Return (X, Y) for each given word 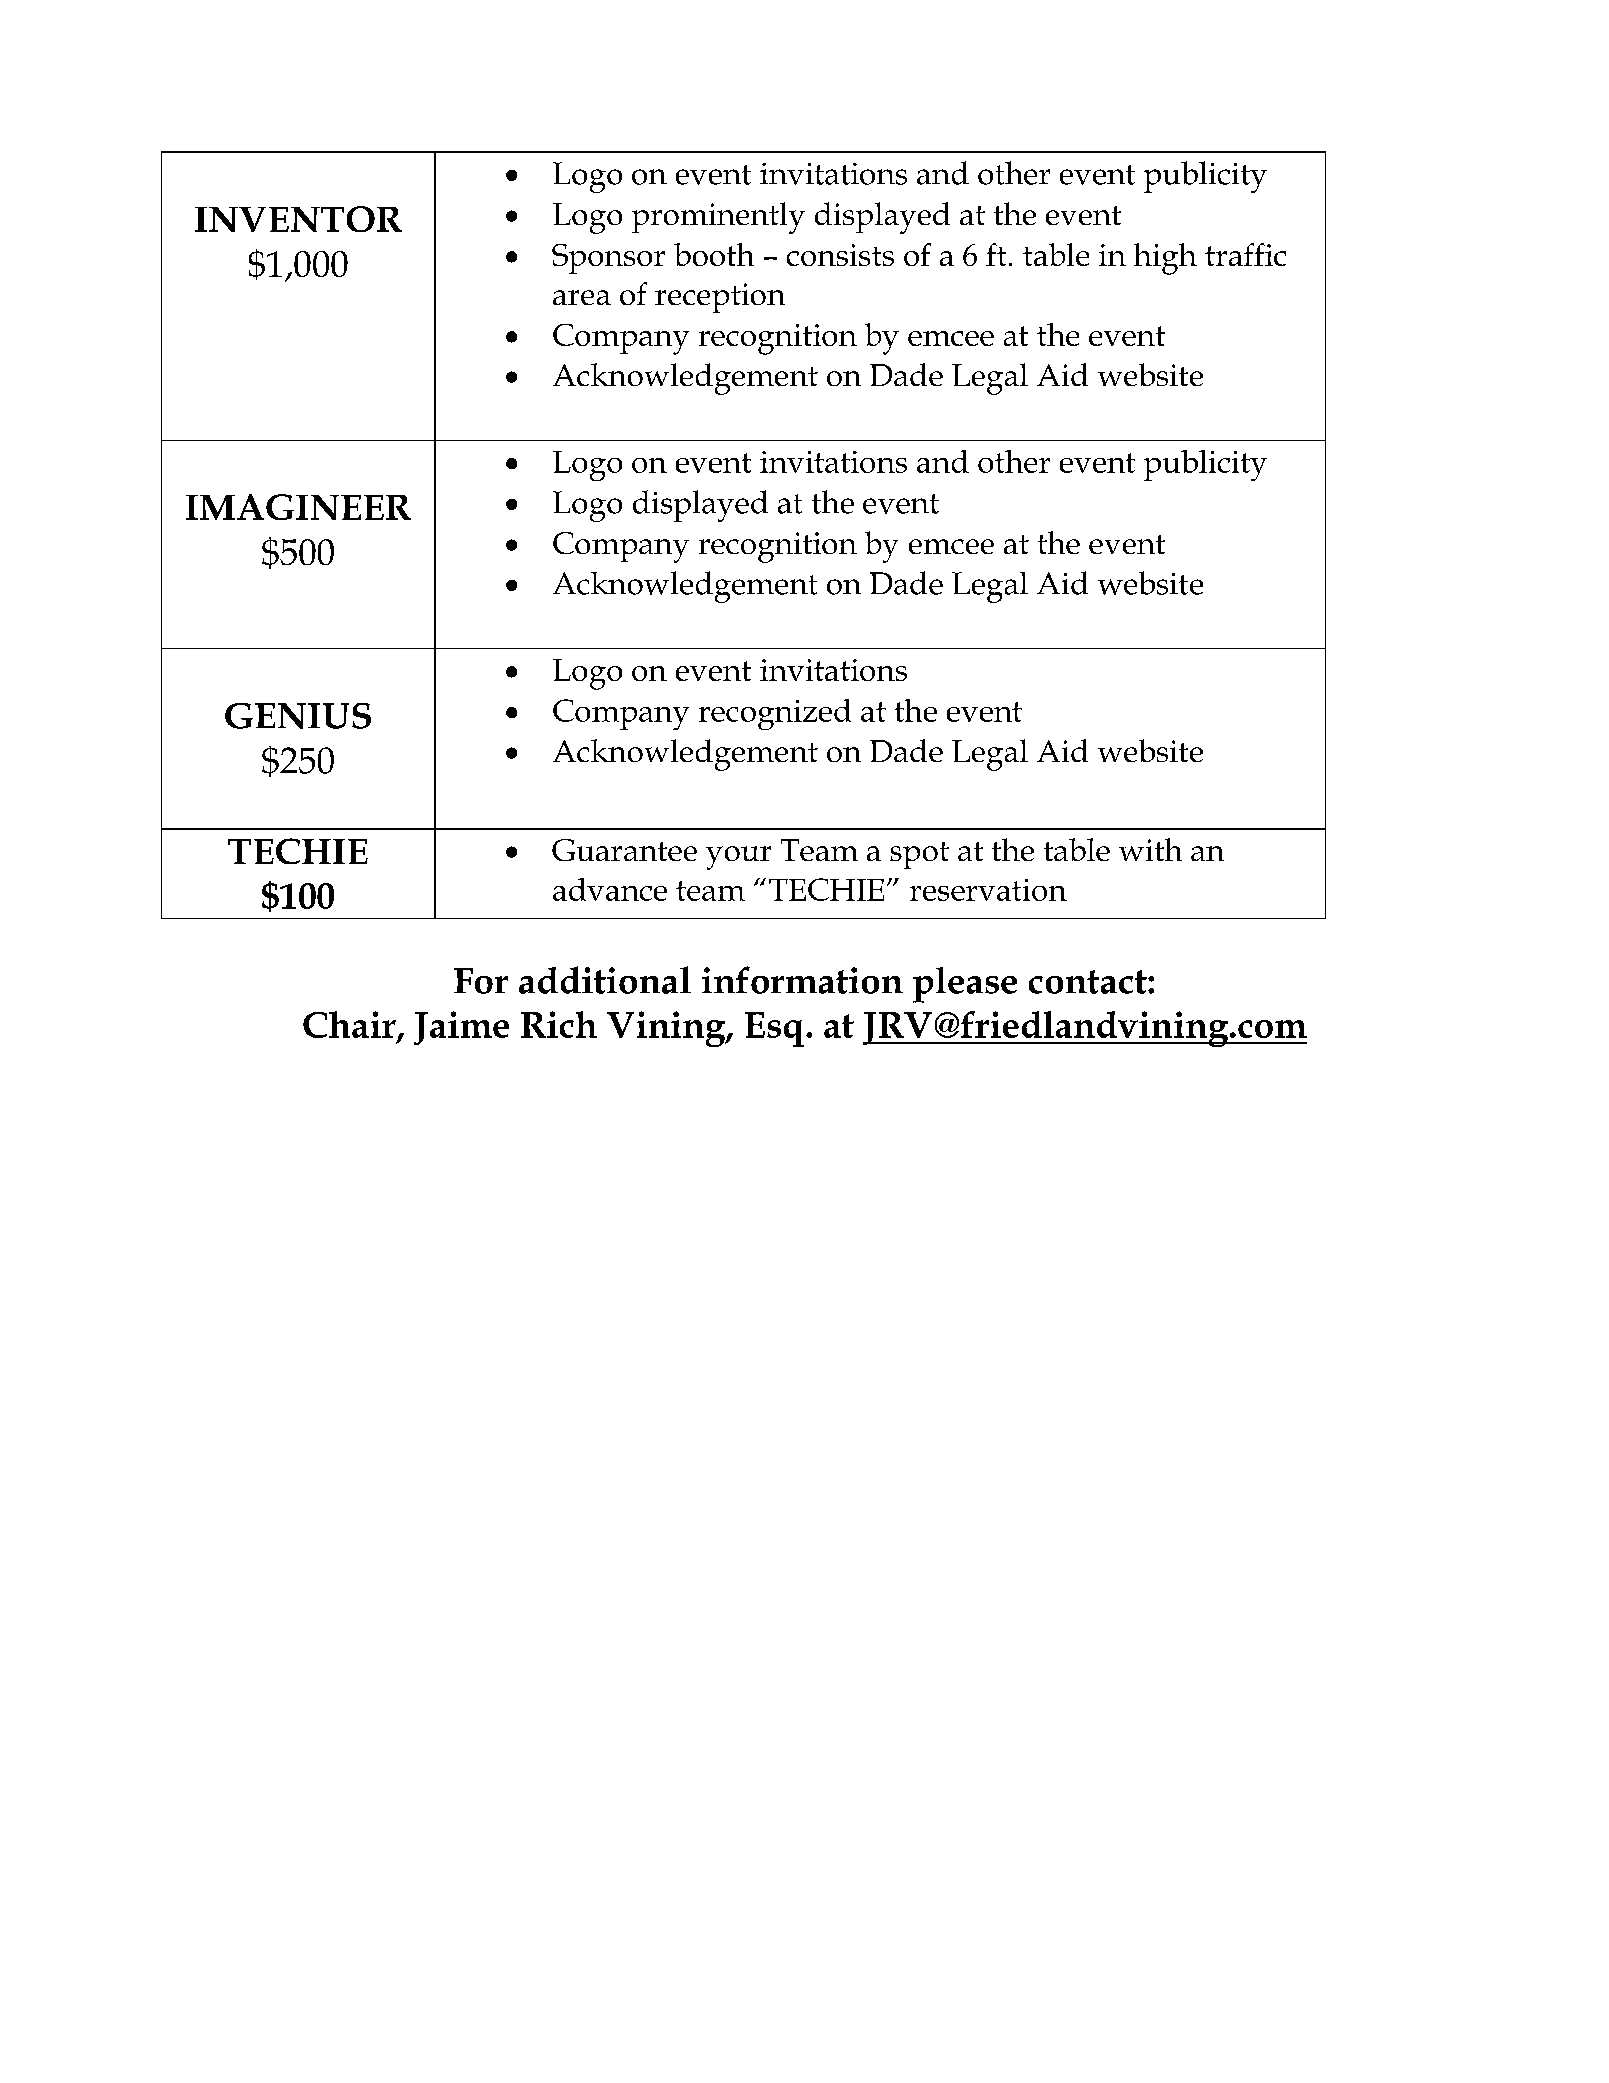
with (1150, 849)
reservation (988, 890)
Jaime (461, 1028)
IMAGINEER (298, 507)
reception (720, 298)
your (738, 858)
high (1165, 259)
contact (1089, 982)
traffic (1245, 254)
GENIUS (298, 716)
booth (714, 254)
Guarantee (624, 850)
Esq (774, 1029)
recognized (775, 714)
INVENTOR (298, 219)
